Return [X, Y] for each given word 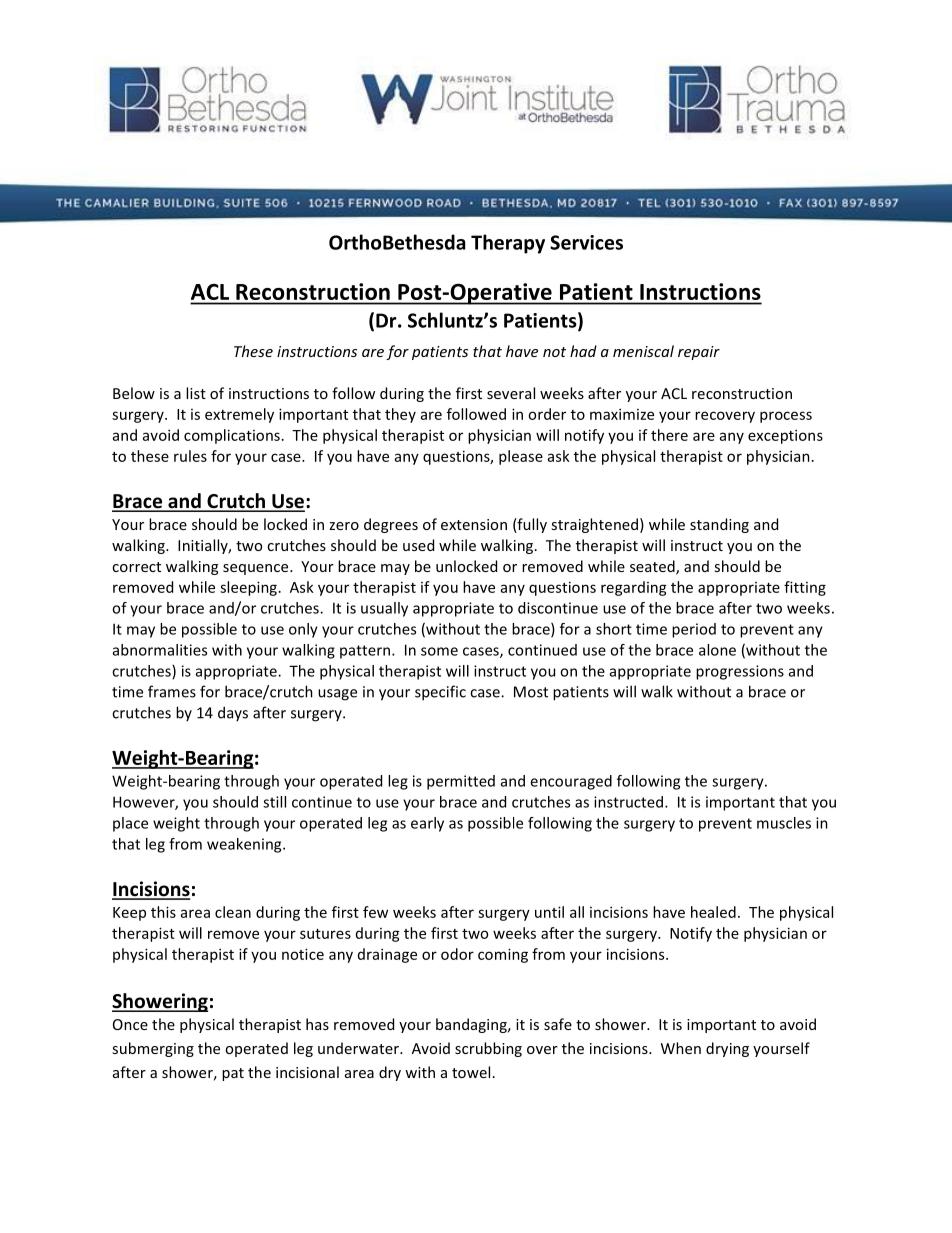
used [418, 545]
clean [233, 912]
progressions [740, 672]
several [511, 393]
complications [232, 436]
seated [653, 567]
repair [699, 353]
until [549, 912]
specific [440, 693]
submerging [153, 1049]
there [669, 435]
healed [713, 912]
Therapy [508, 244]
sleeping [248, 588]
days [233, 713]
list [196, 393]
